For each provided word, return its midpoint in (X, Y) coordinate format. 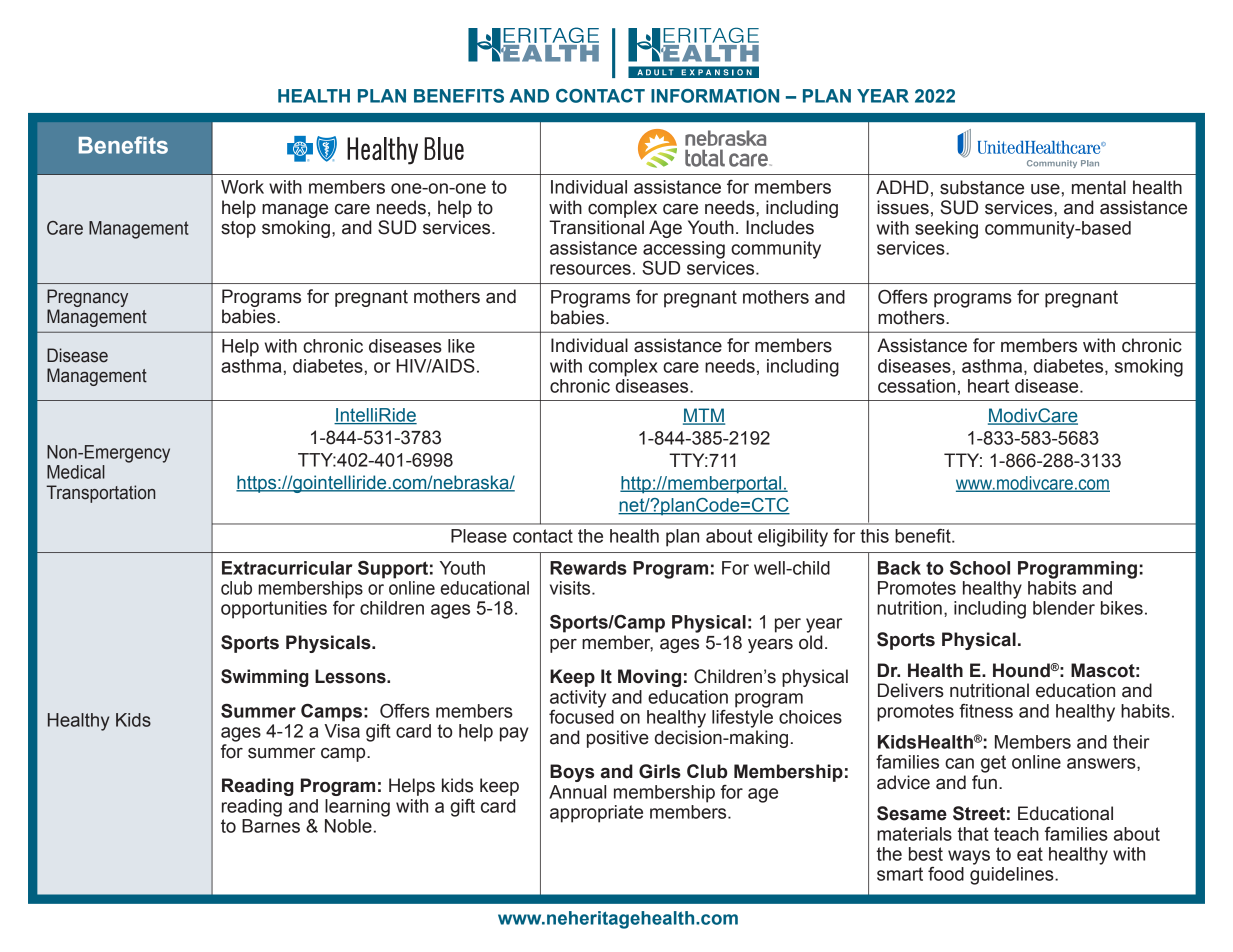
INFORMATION (715, 96)
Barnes (271, 826)
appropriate (596, 814)
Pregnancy (87, 298)
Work (242, 187)
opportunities (274, 610)
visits (571, 588)
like (461, 346)
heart (988, 386)
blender (1064, 608)
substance (982, 187)
